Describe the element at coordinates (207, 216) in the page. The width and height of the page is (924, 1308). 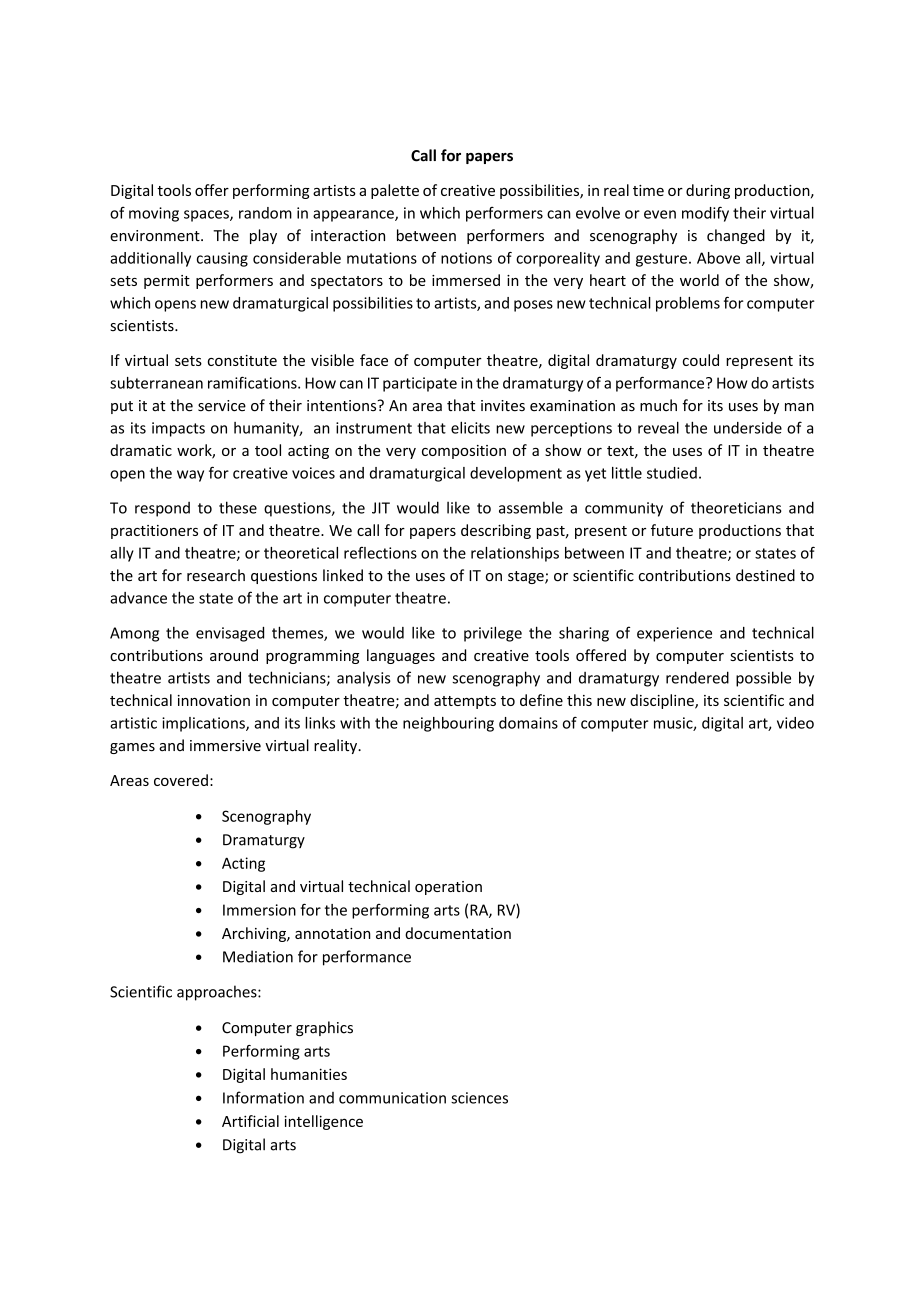
I see `spaces` at that location.
